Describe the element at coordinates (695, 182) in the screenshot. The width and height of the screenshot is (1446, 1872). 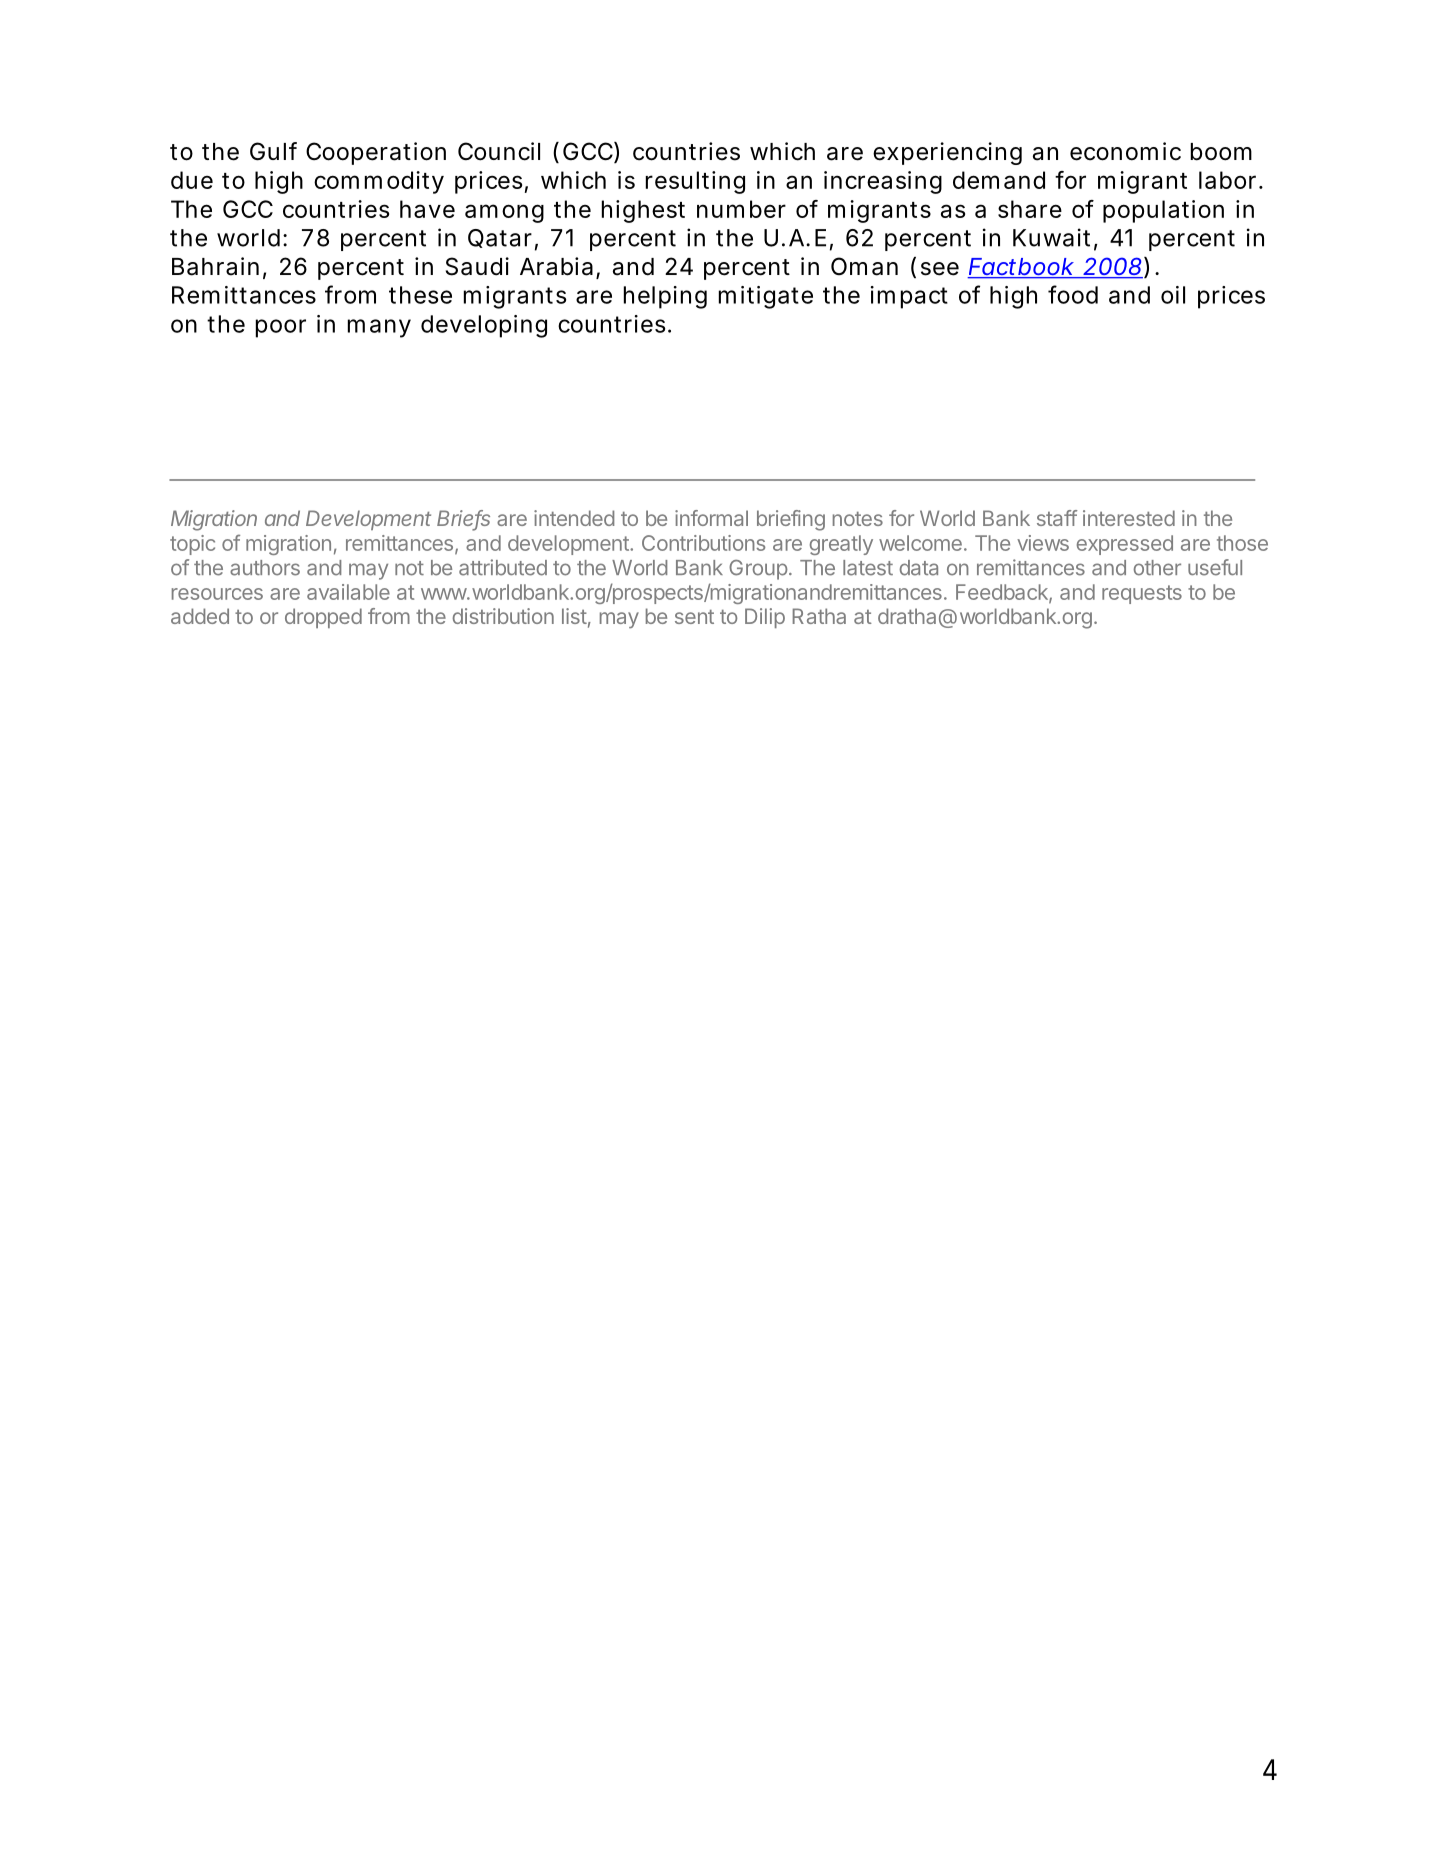
I see `resulting` at that location.
